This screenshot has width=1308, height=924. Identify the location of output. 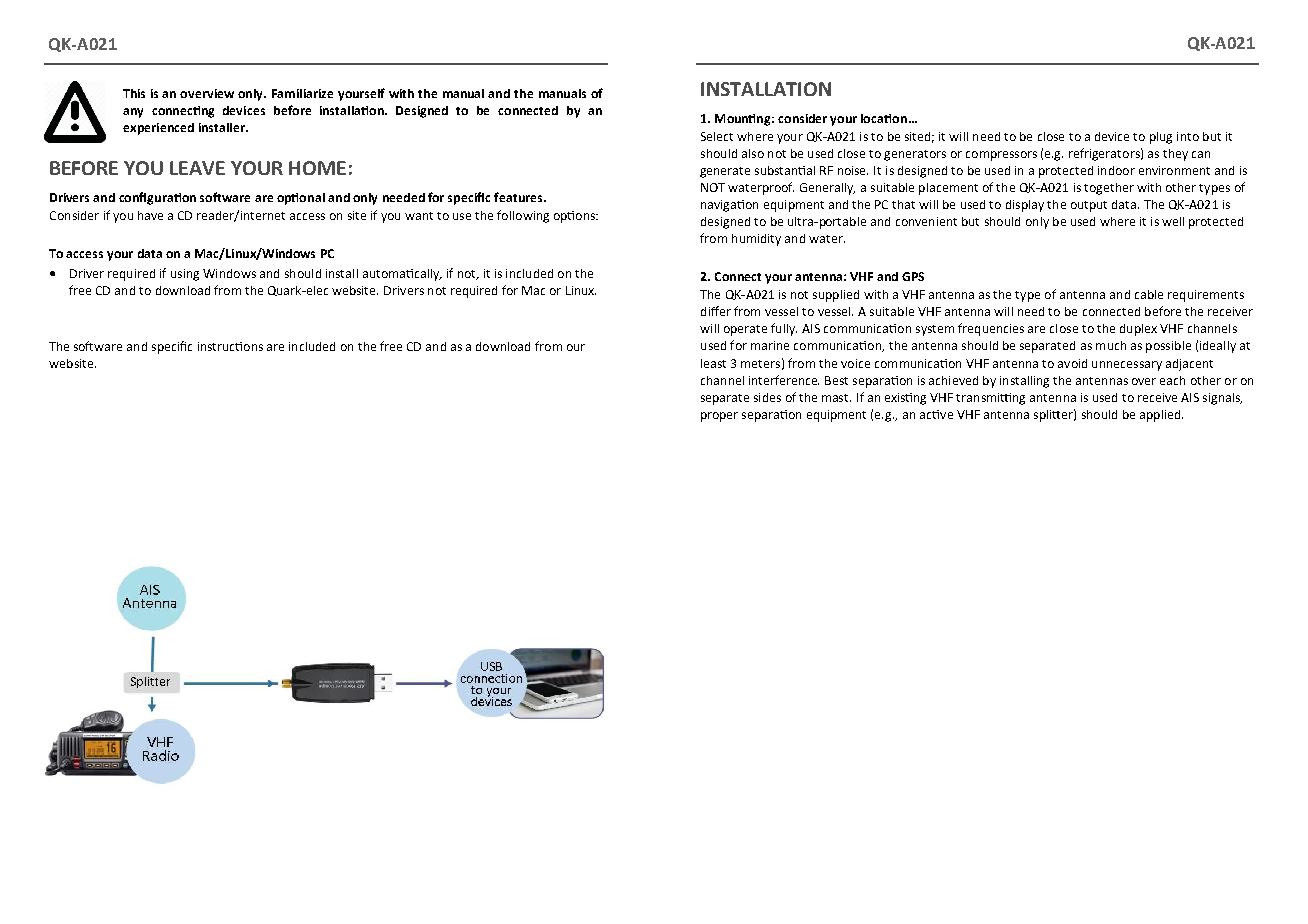
(1089, 206).
